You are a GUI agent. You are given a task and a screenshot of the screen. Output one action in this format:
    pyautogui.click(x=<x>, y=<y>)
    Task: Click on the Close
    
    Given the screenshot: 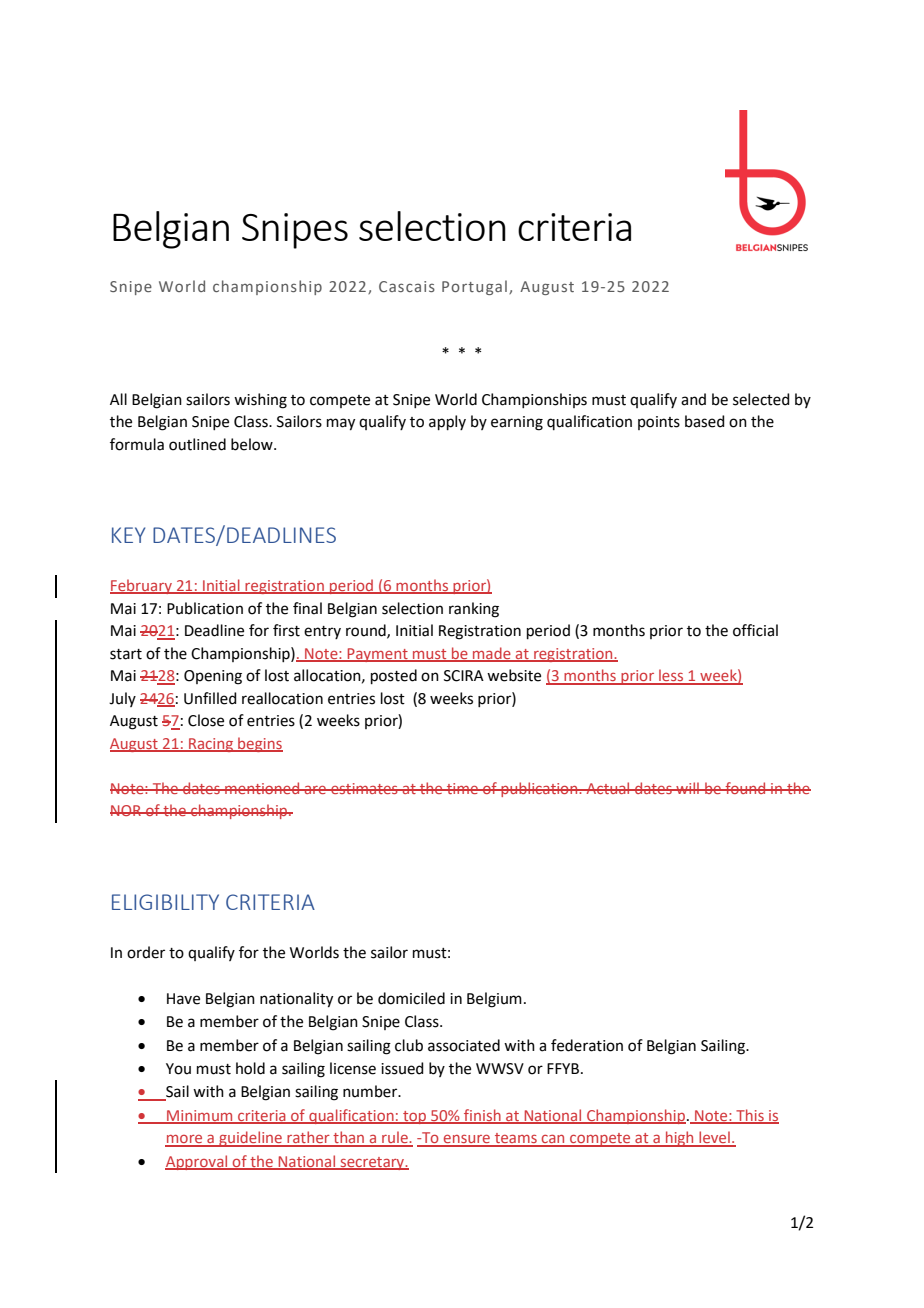 What is the action you would take?
    pyautogui.click(x=206, y=720)
